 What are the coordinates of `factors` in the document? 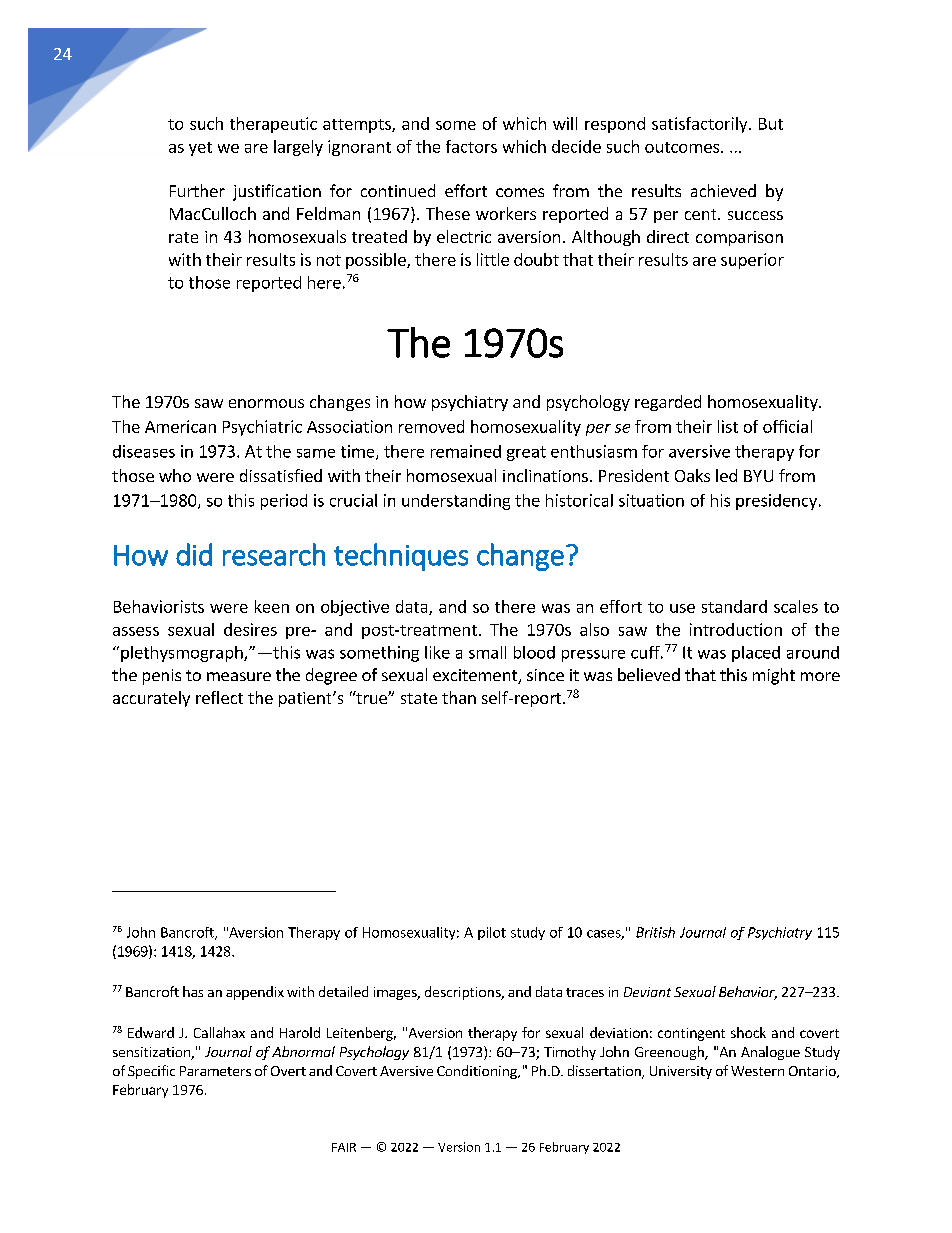 It's located at (471, 146).
